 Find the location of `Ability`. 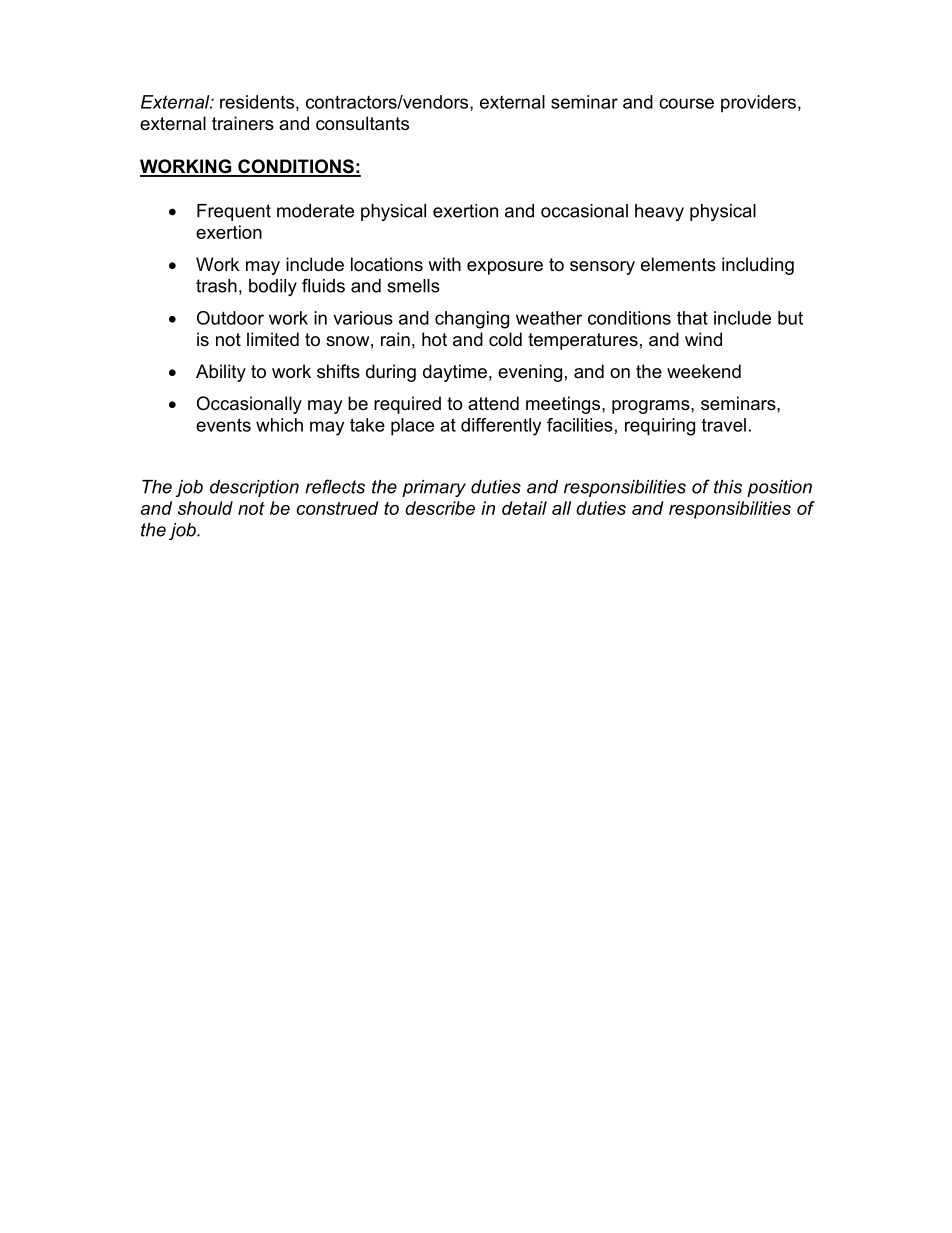

Ability is located at coordinates (221, 373).
